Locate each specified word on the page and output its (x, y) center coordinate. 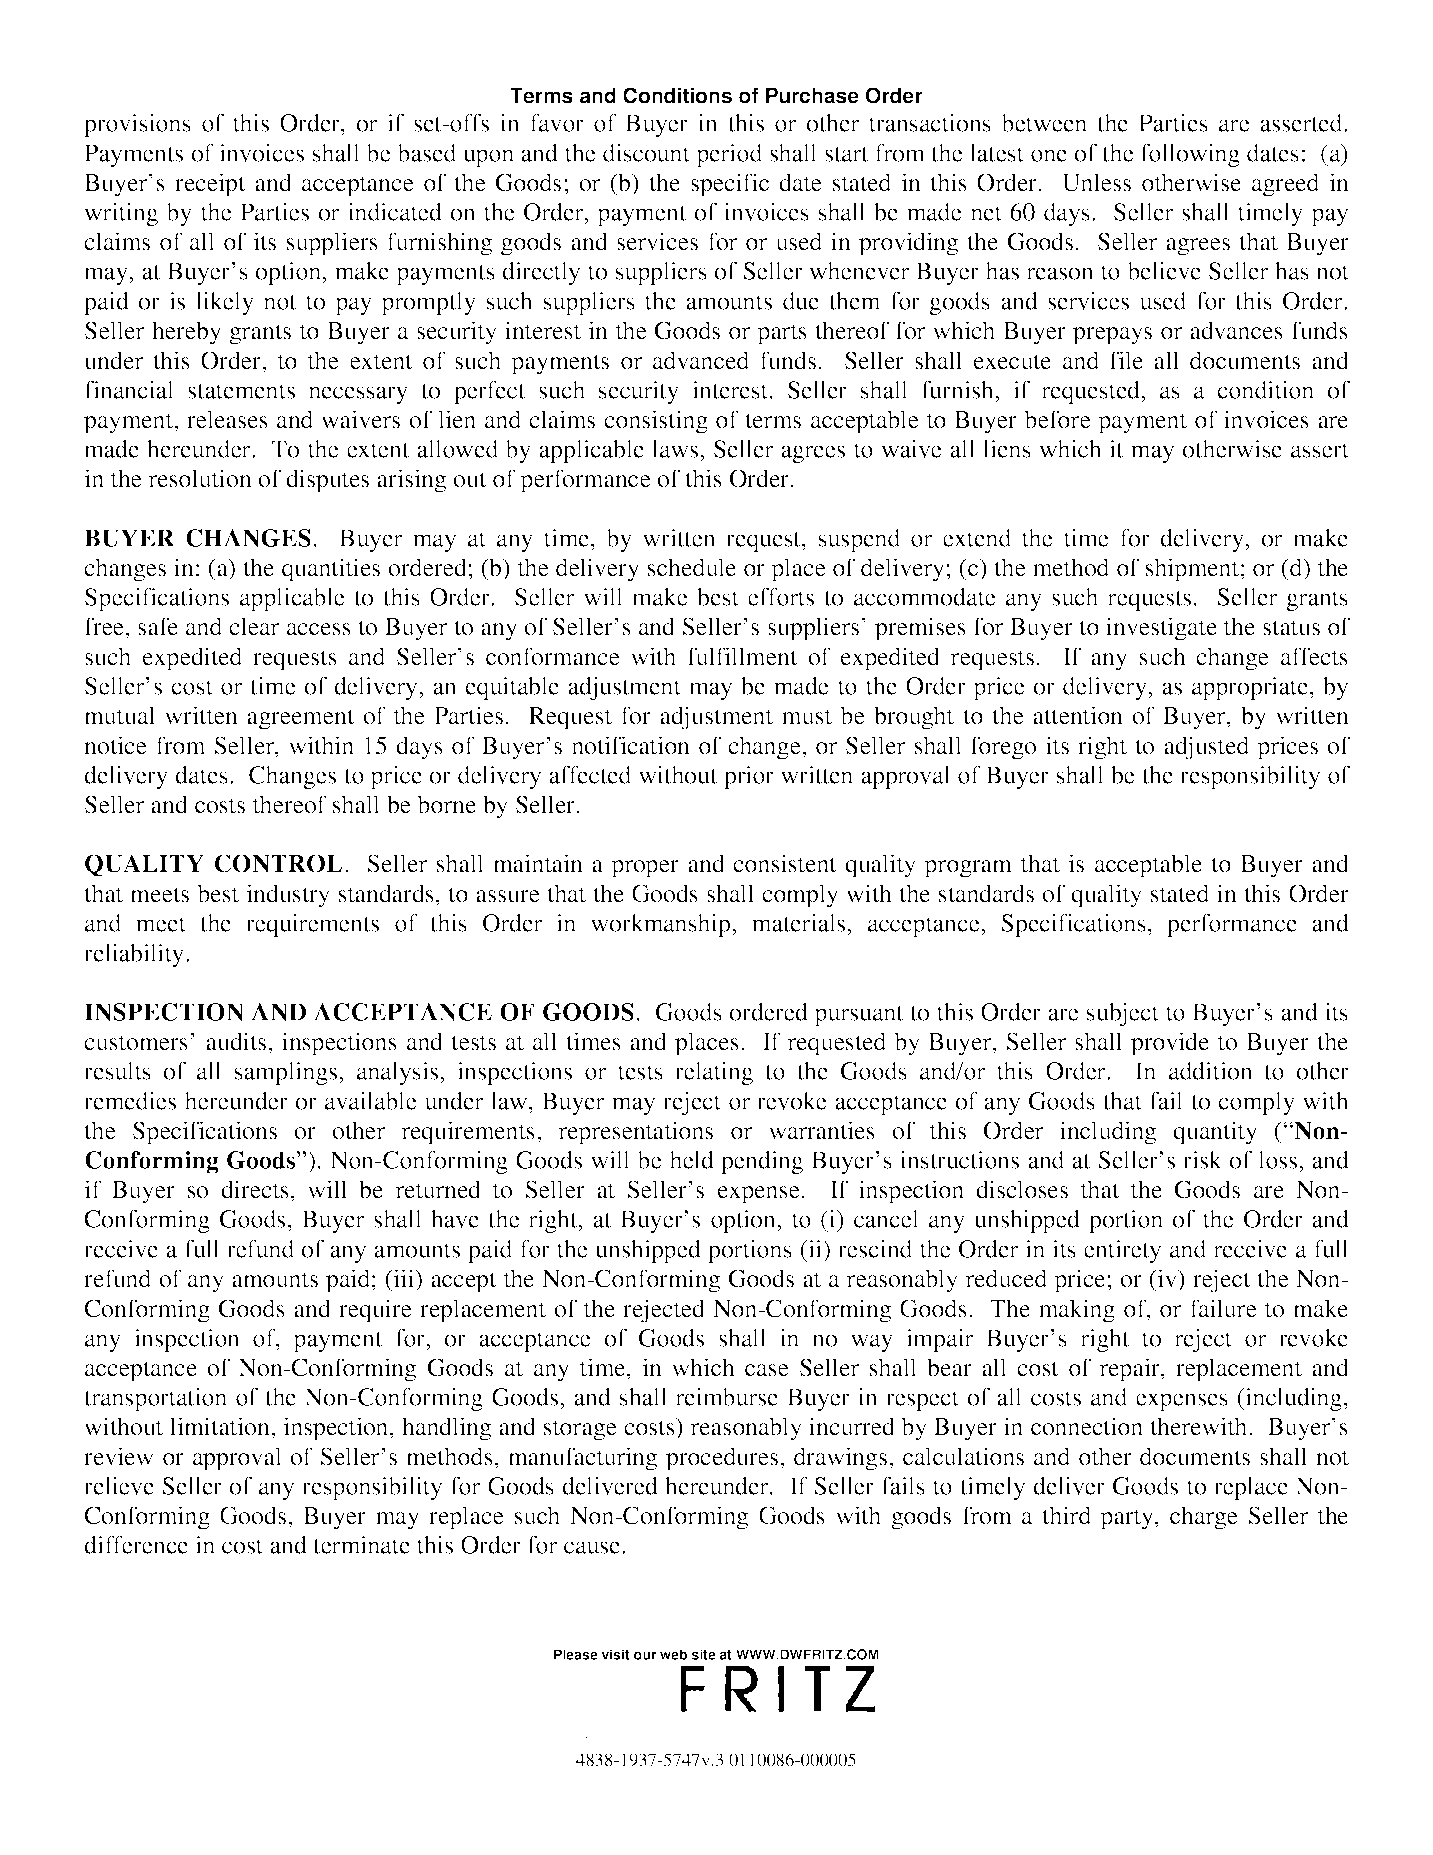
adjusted (1206, 748)
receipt (210, 185)
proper (645, 869)
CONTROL (278, 863)
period (729, 155)
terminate (361, 1545)
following (1190, 155)
